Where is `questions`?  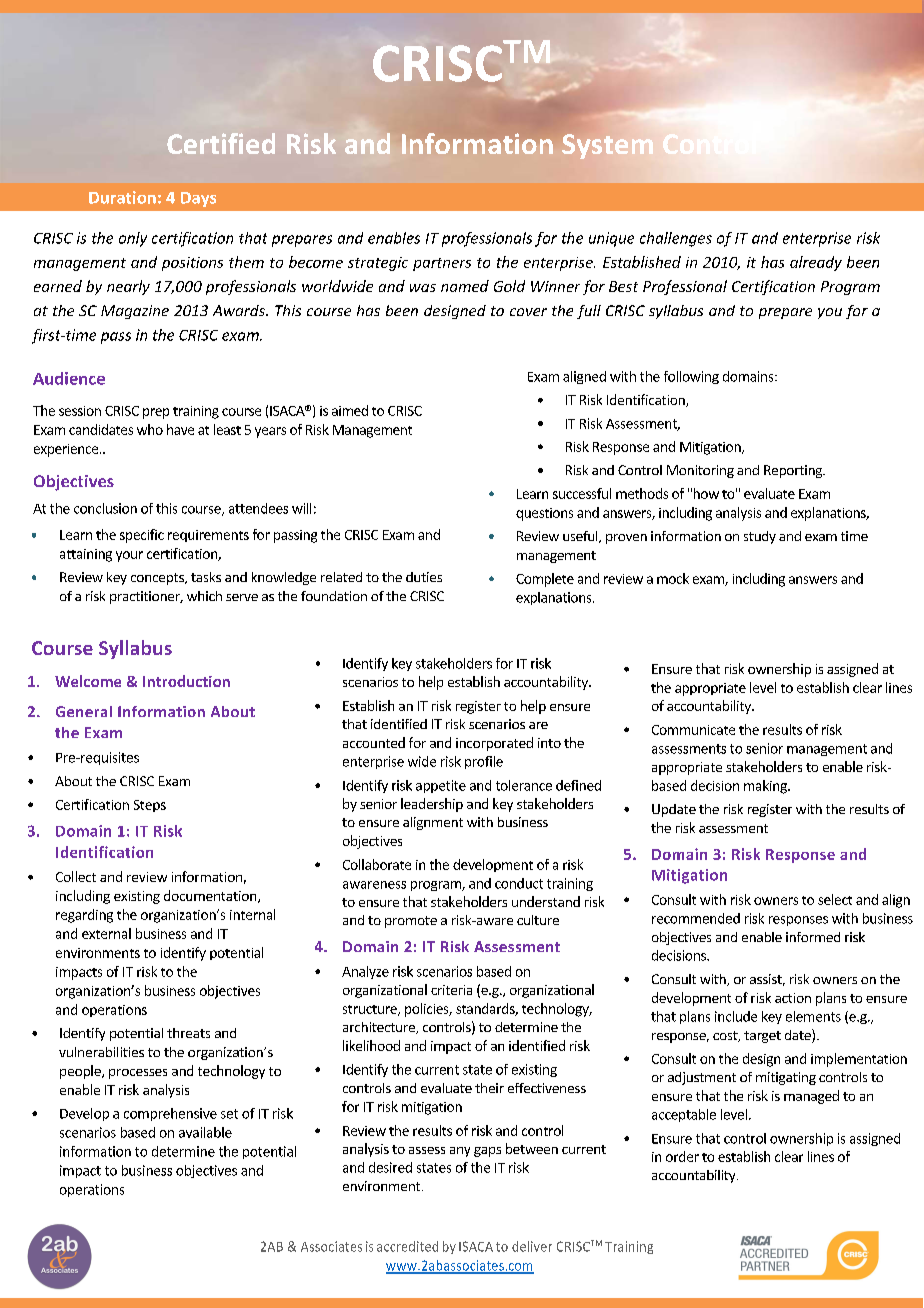
questions is located at coordinates (544, 514).
